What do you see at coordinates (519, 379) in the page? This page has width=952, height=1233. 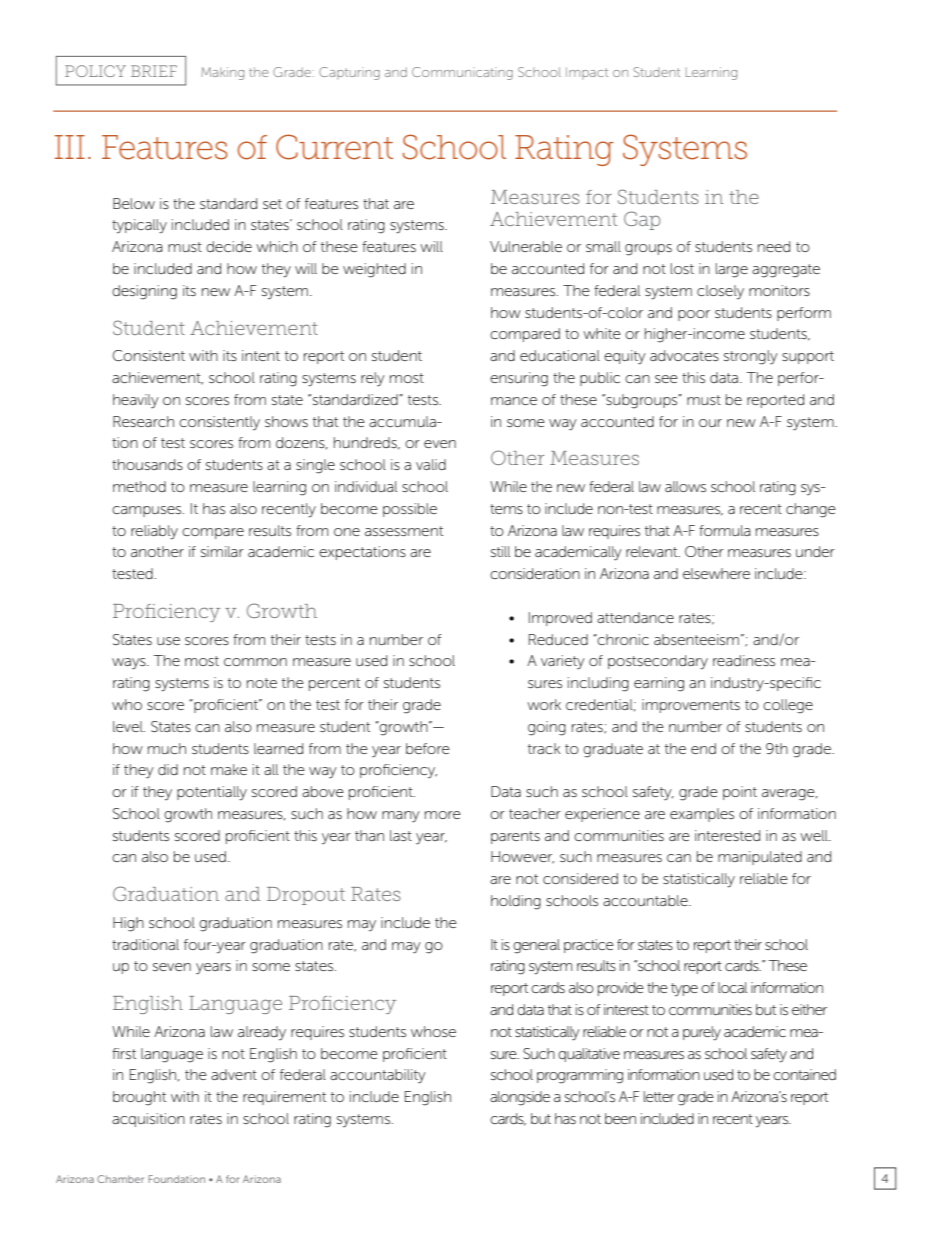 I see `ensuring` at bounding box center [519, 379].
